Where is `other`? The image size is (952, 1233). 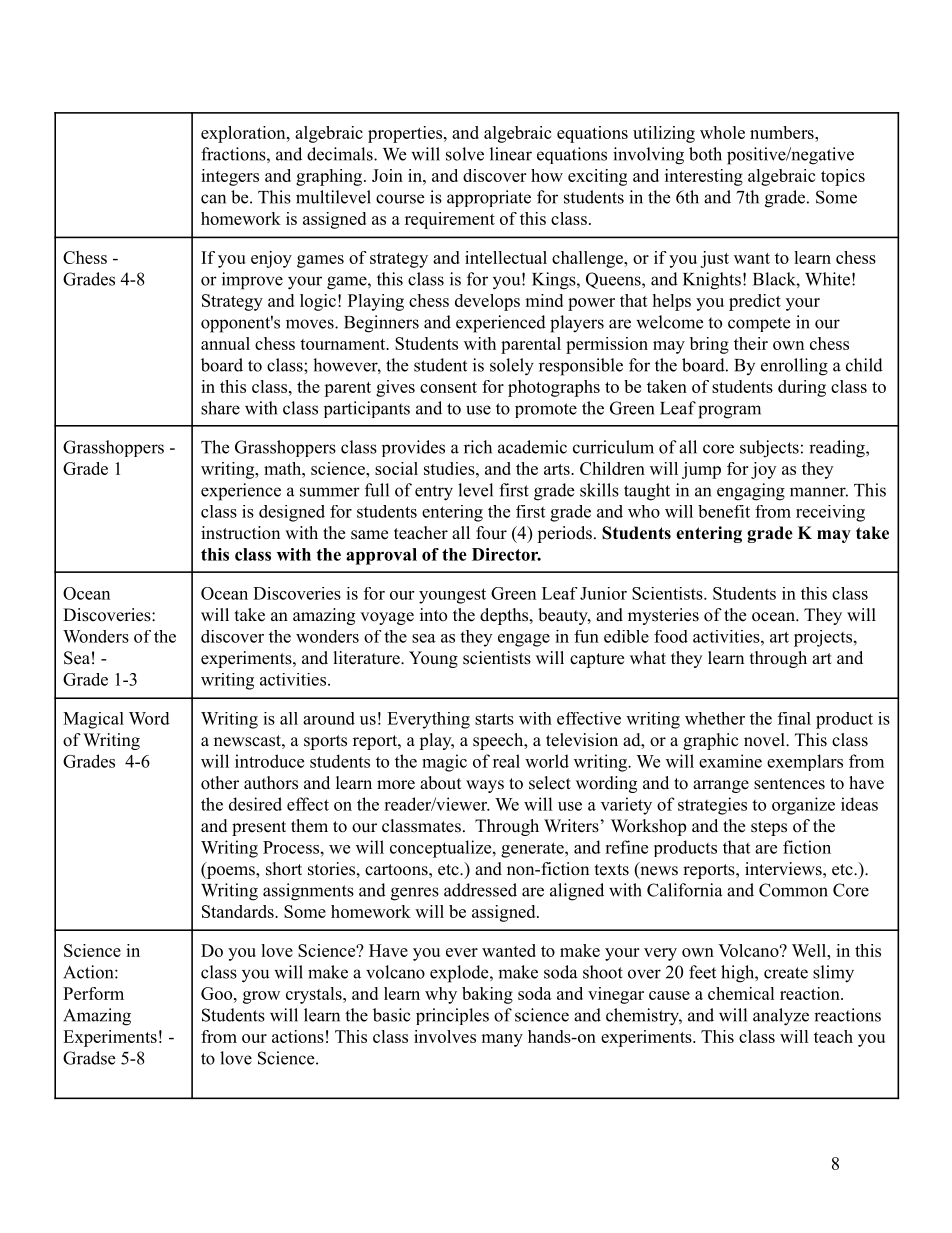 other is located at coordinates (220, 783).
